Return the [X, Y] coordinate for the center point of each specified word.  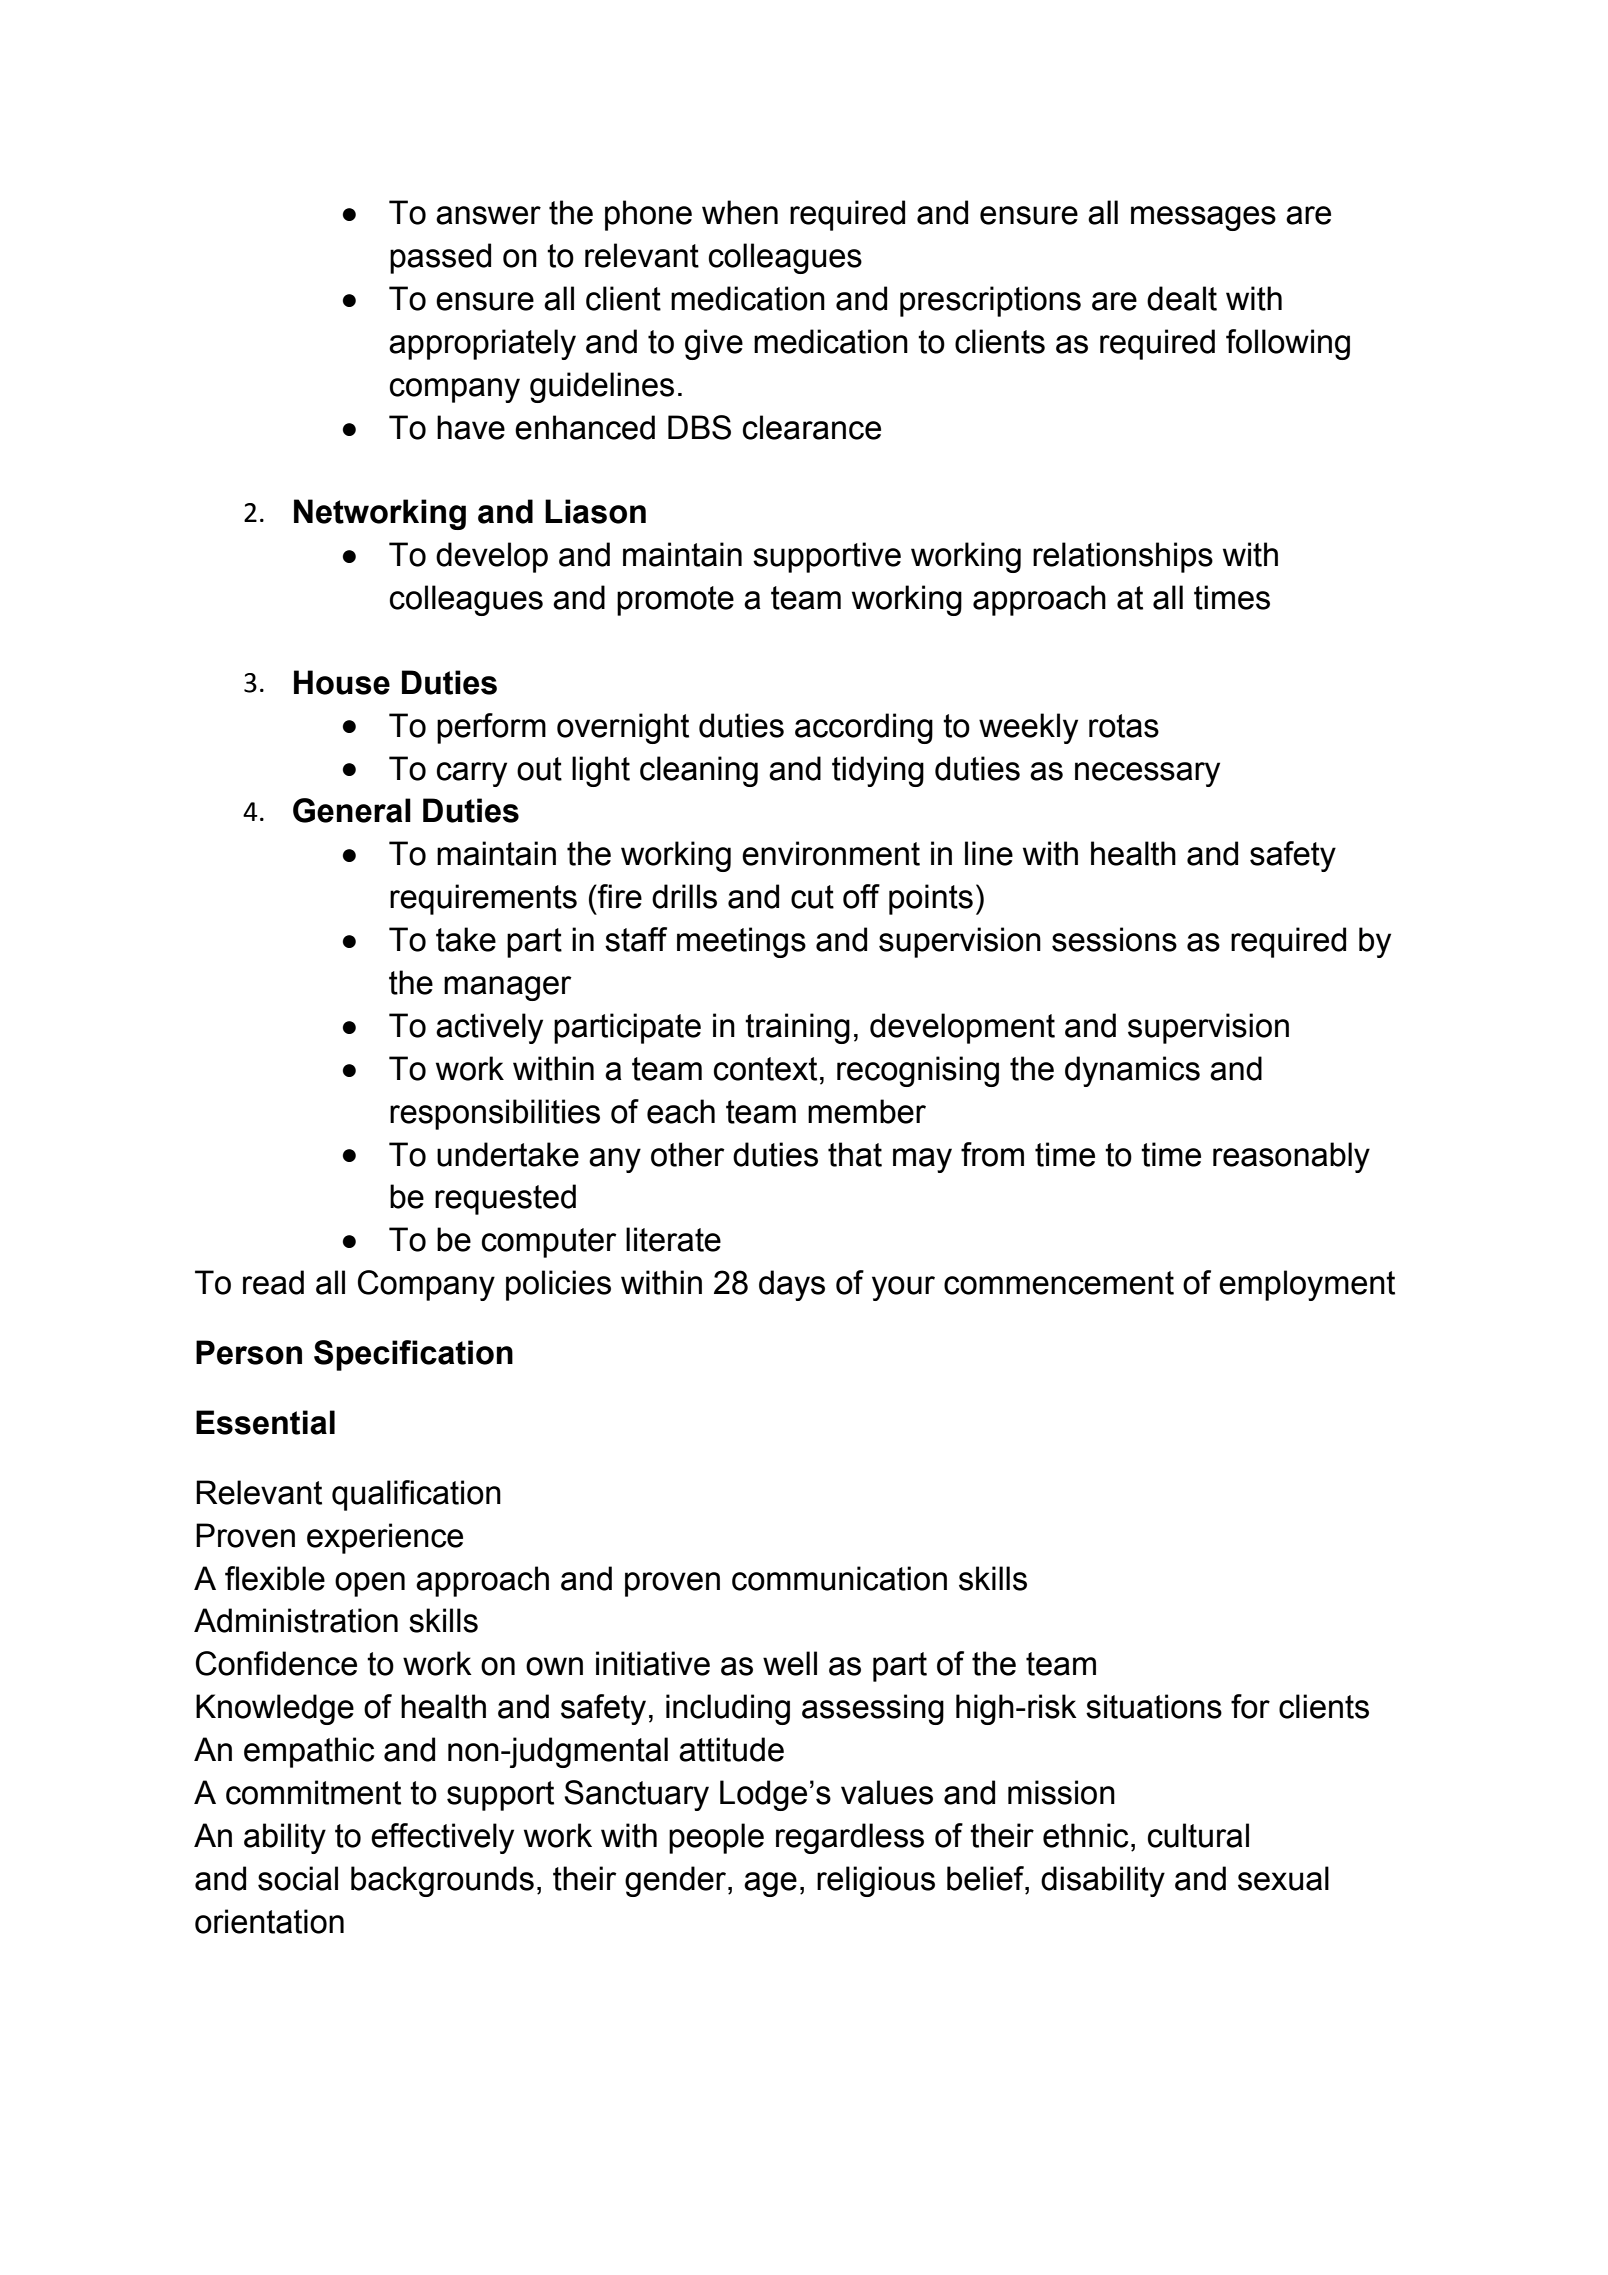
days [792, 1285]
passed [440, 258]
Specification [413, 1355]
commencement [1059, 1283]
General [352, 810]
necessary [1147, 774]
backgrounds [442, 1881]
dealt [1182, 298]
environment [831, 853]
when [740, 212]
